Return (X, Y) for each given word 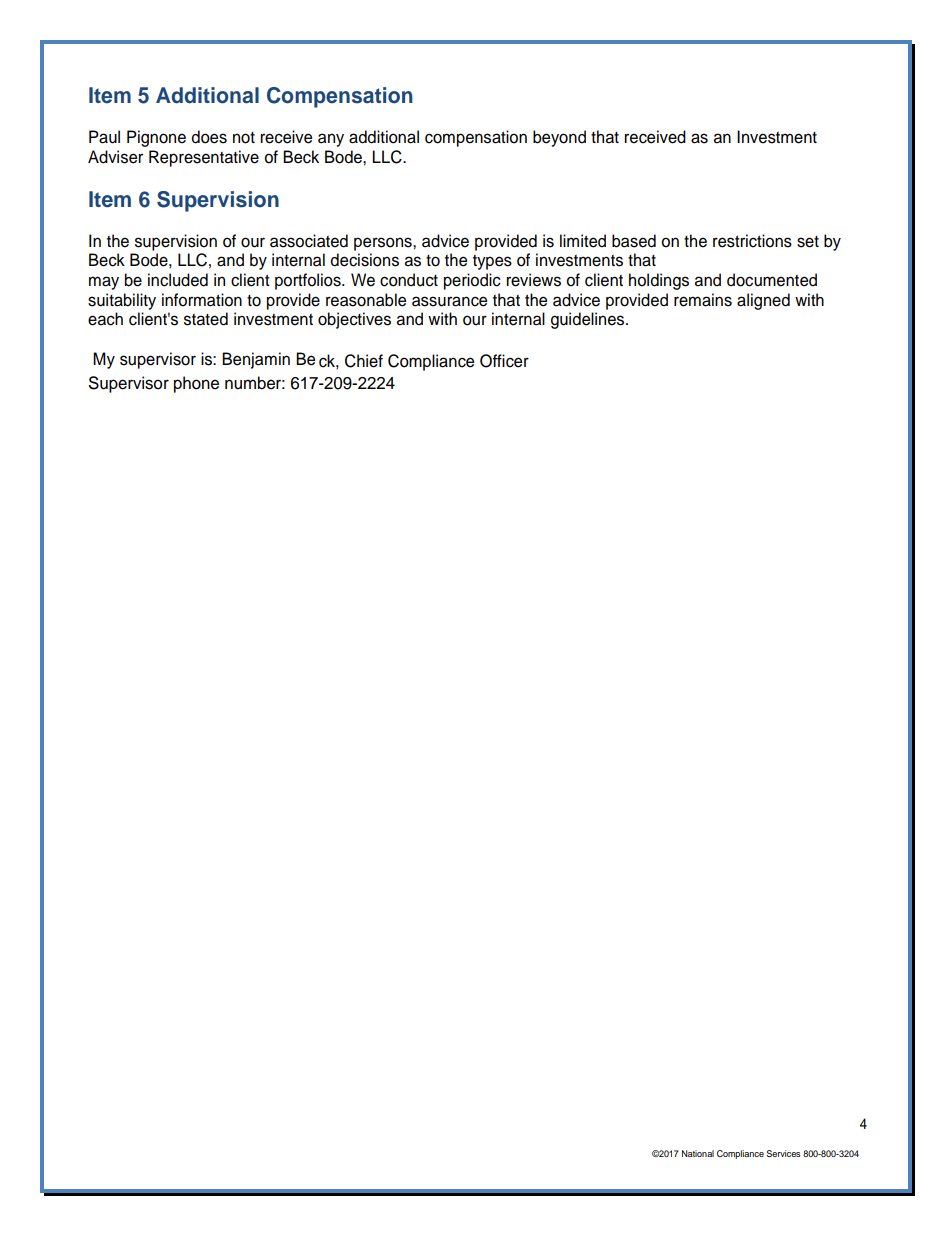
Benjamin (256, 360)
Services (783, 1153)
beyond (559, 138)
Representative (204, 158)
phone (196, 384)
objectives (354, 320)
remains (703, 300)
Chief (364, 361)
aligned (763, 301)
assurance (449, 301)
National (698, 1153)
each (105, 319)
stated (206, 319)
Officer (504, 361)
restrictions (752, 241)
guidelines (589, 320)
